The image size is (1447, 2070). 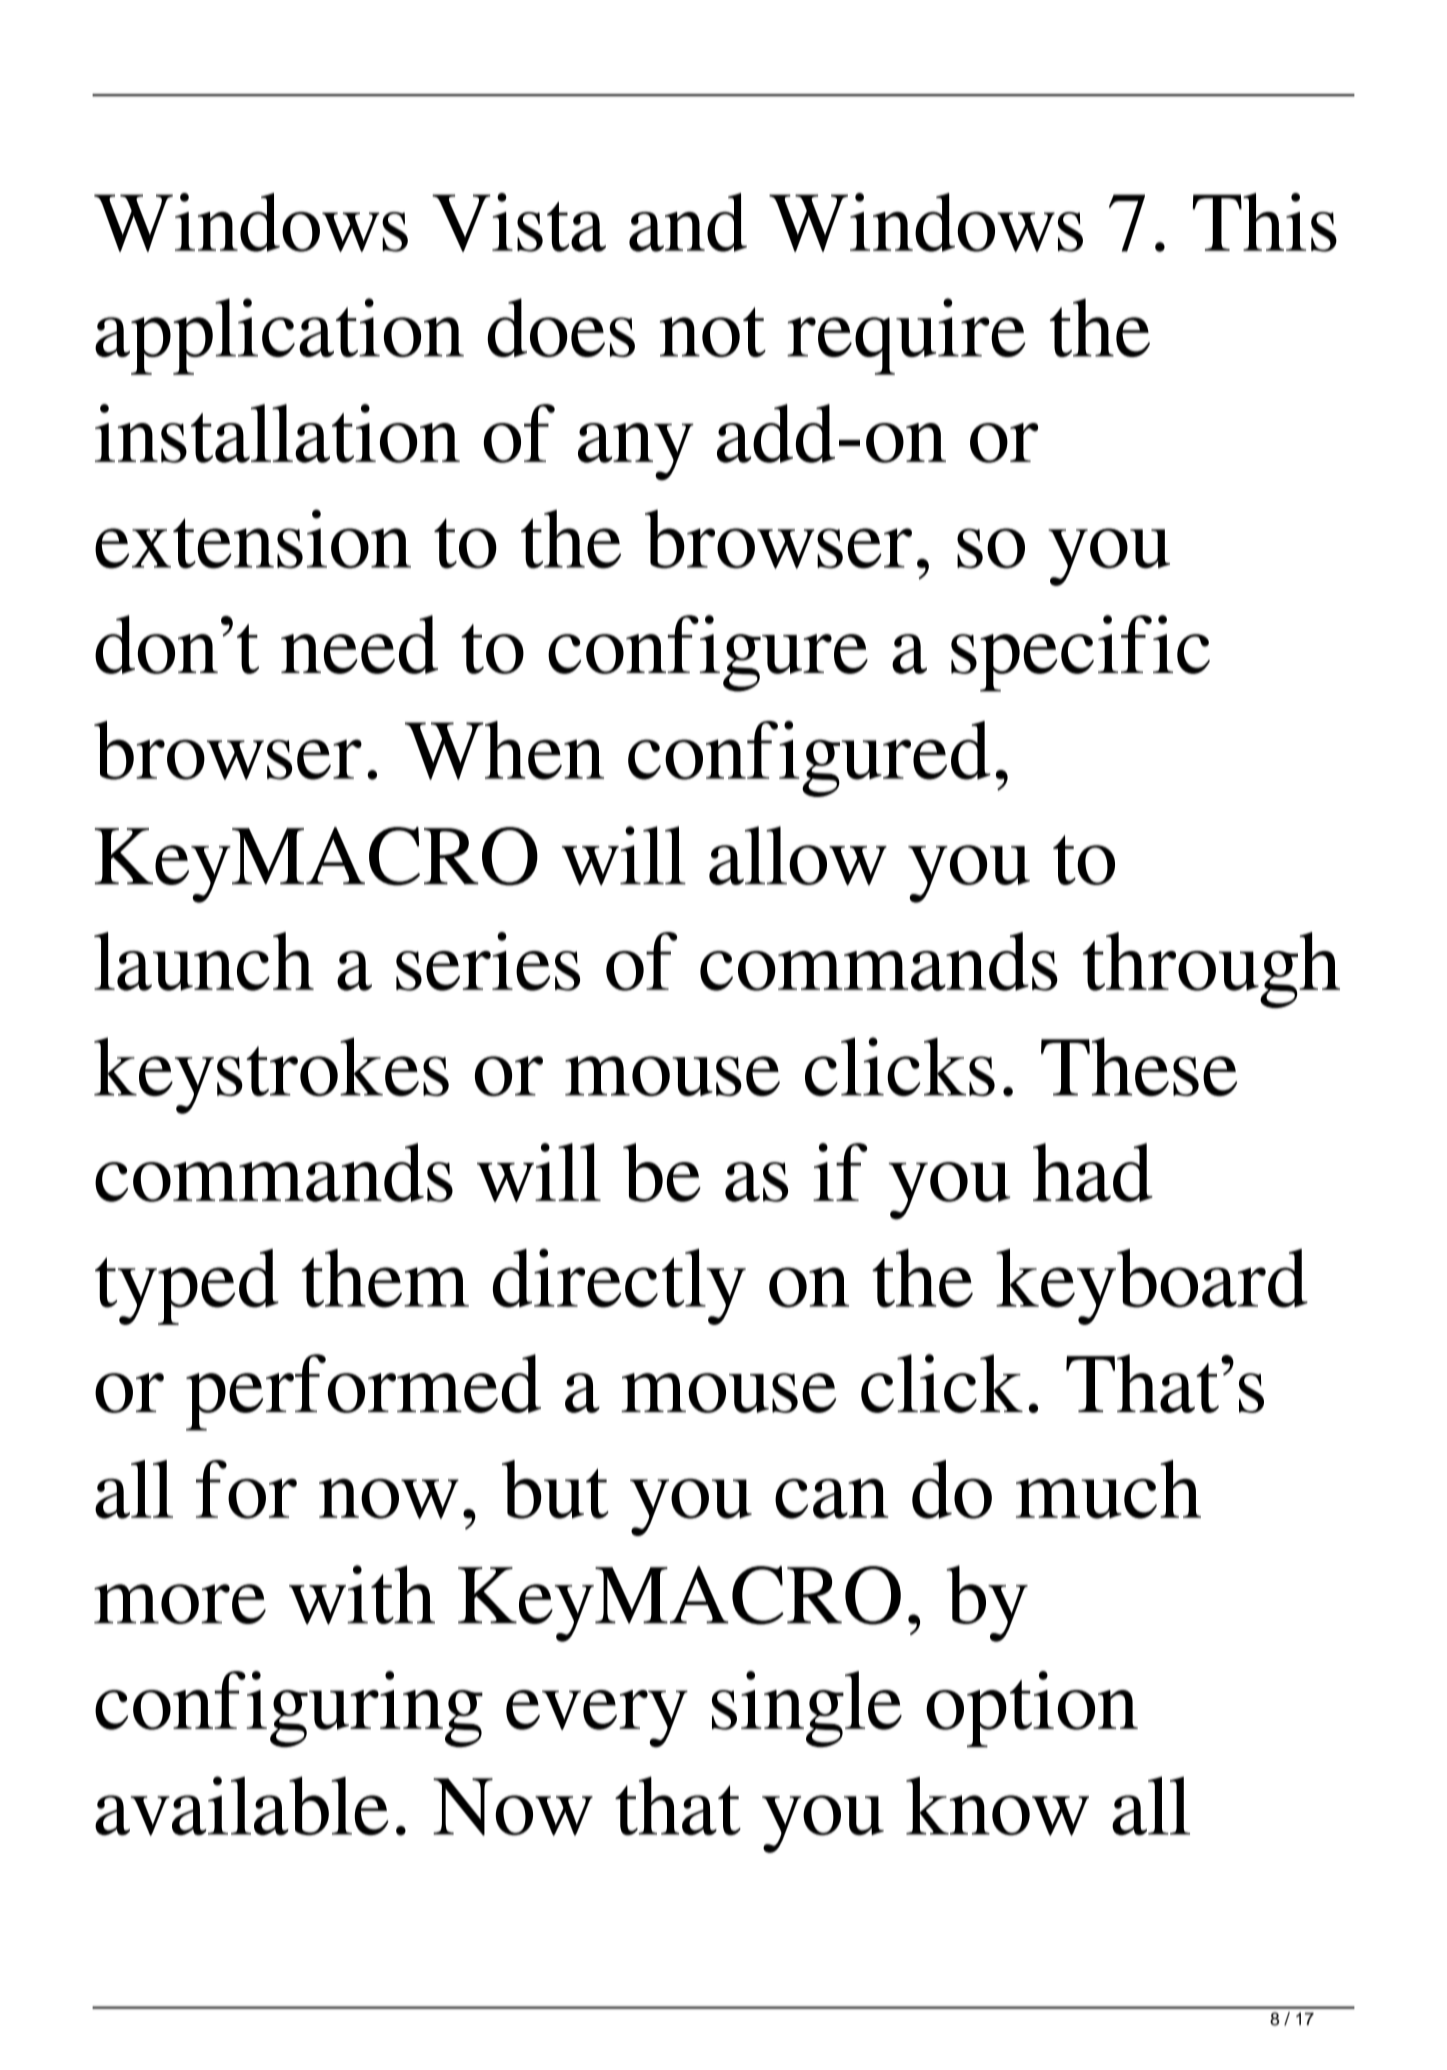 What do you see at coordinates (271, 1075) in the image?
I see `keystrokes` at bounding box center [271, 1075].
